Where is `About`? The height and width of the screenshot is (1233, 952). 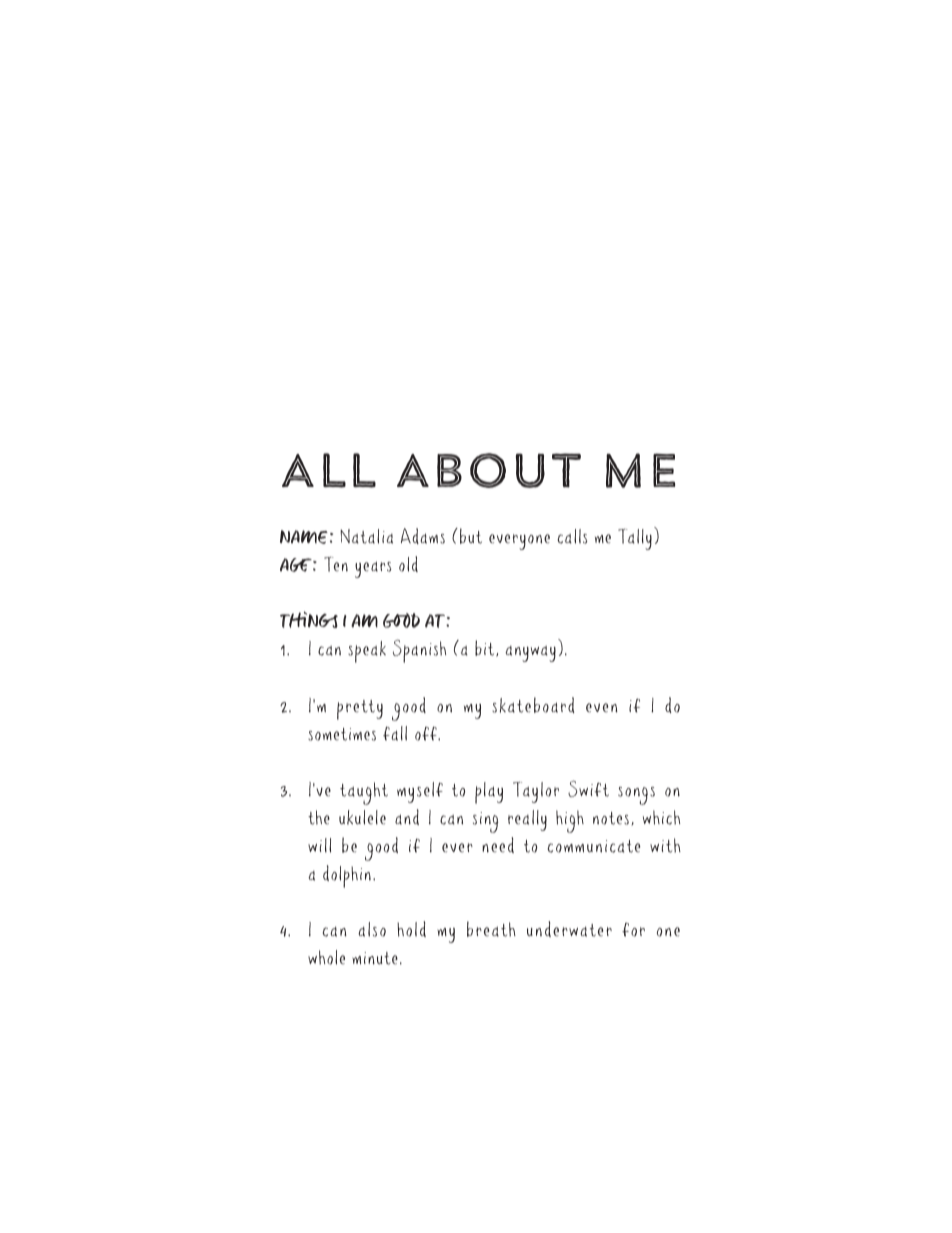 About is located at coordinates (489, 470).
